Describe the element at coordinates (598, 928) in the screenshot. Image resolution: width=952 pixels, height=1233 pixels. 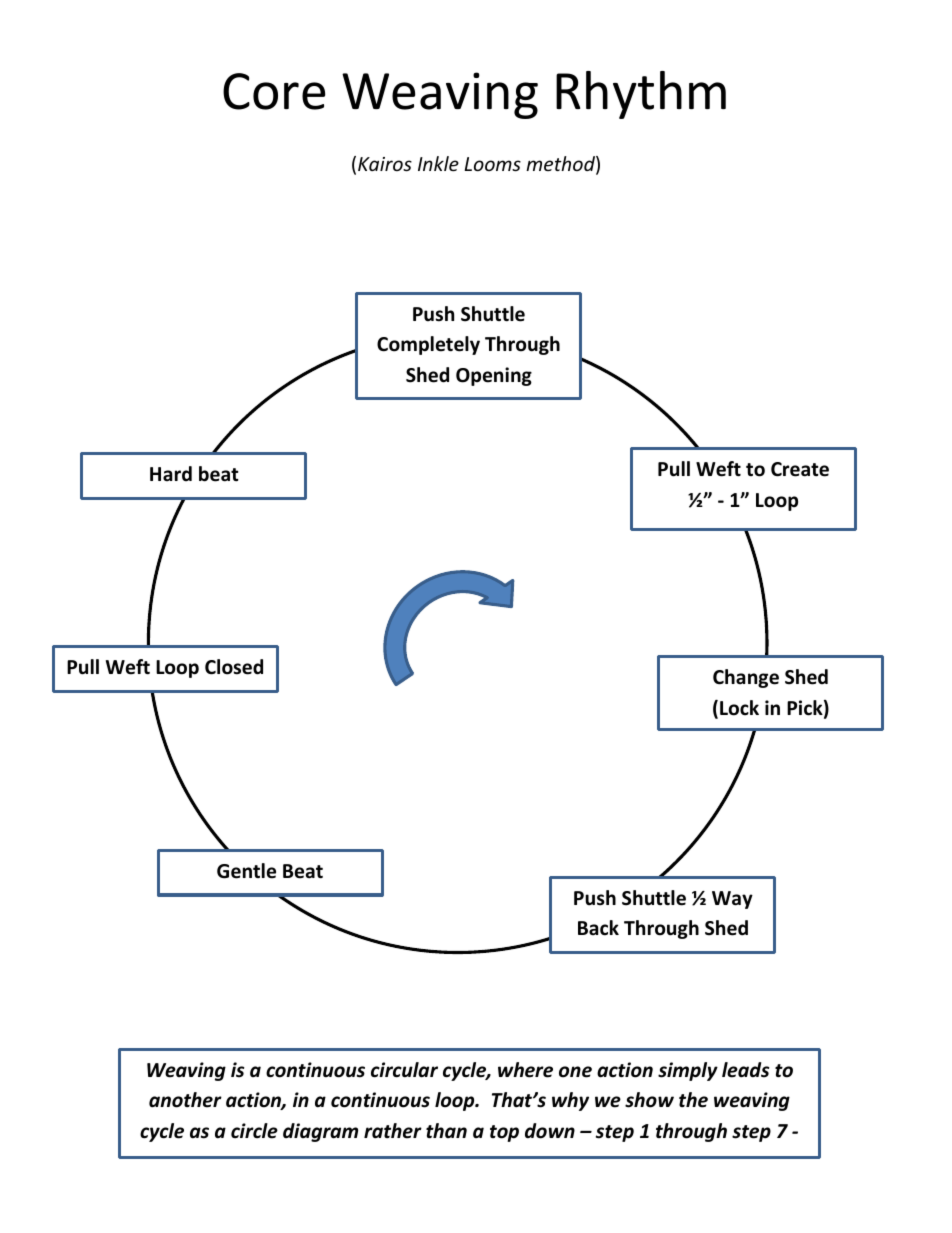
I see `Back` at that location.
